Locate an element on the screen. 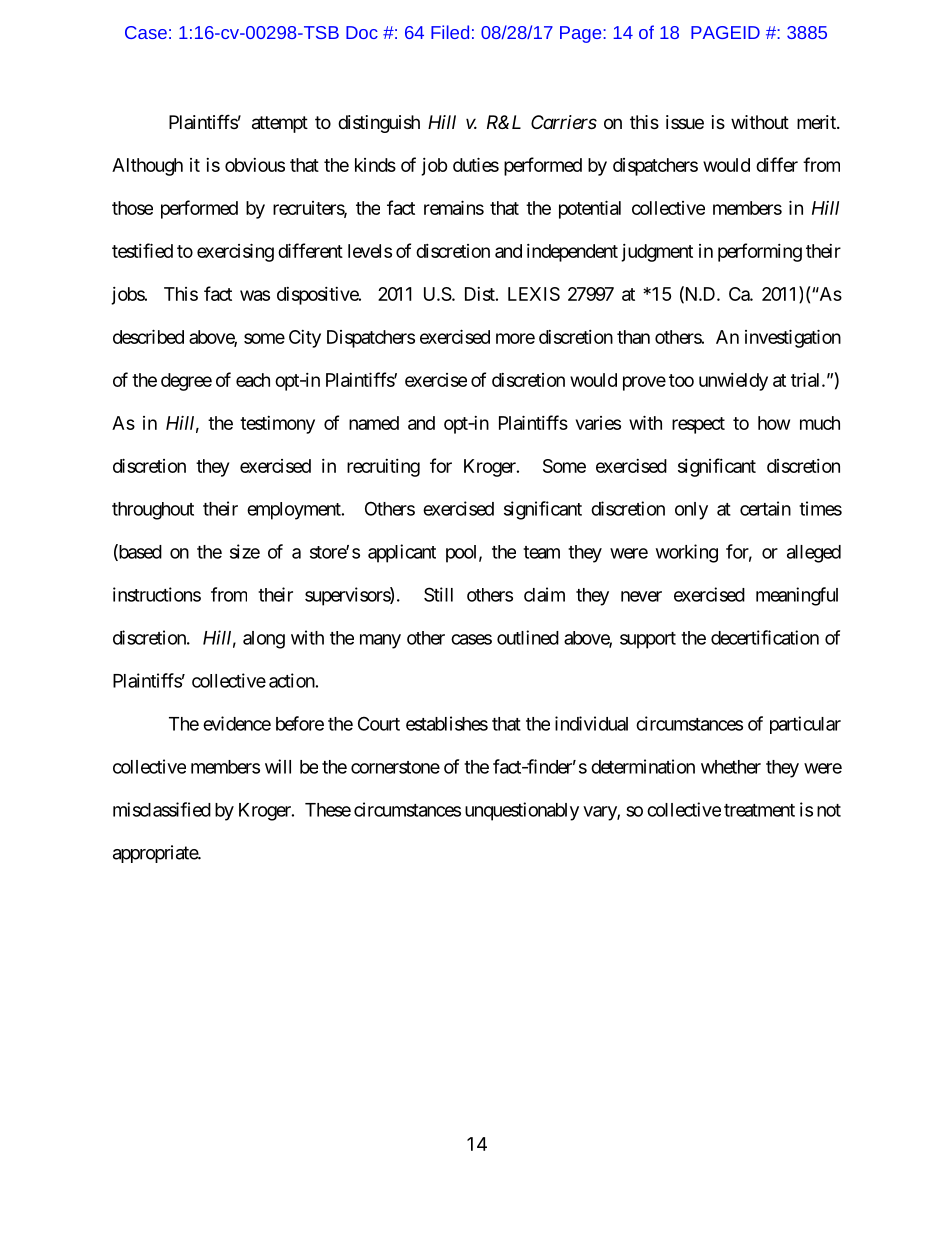  attempt is located at coordinates (280, 124).
